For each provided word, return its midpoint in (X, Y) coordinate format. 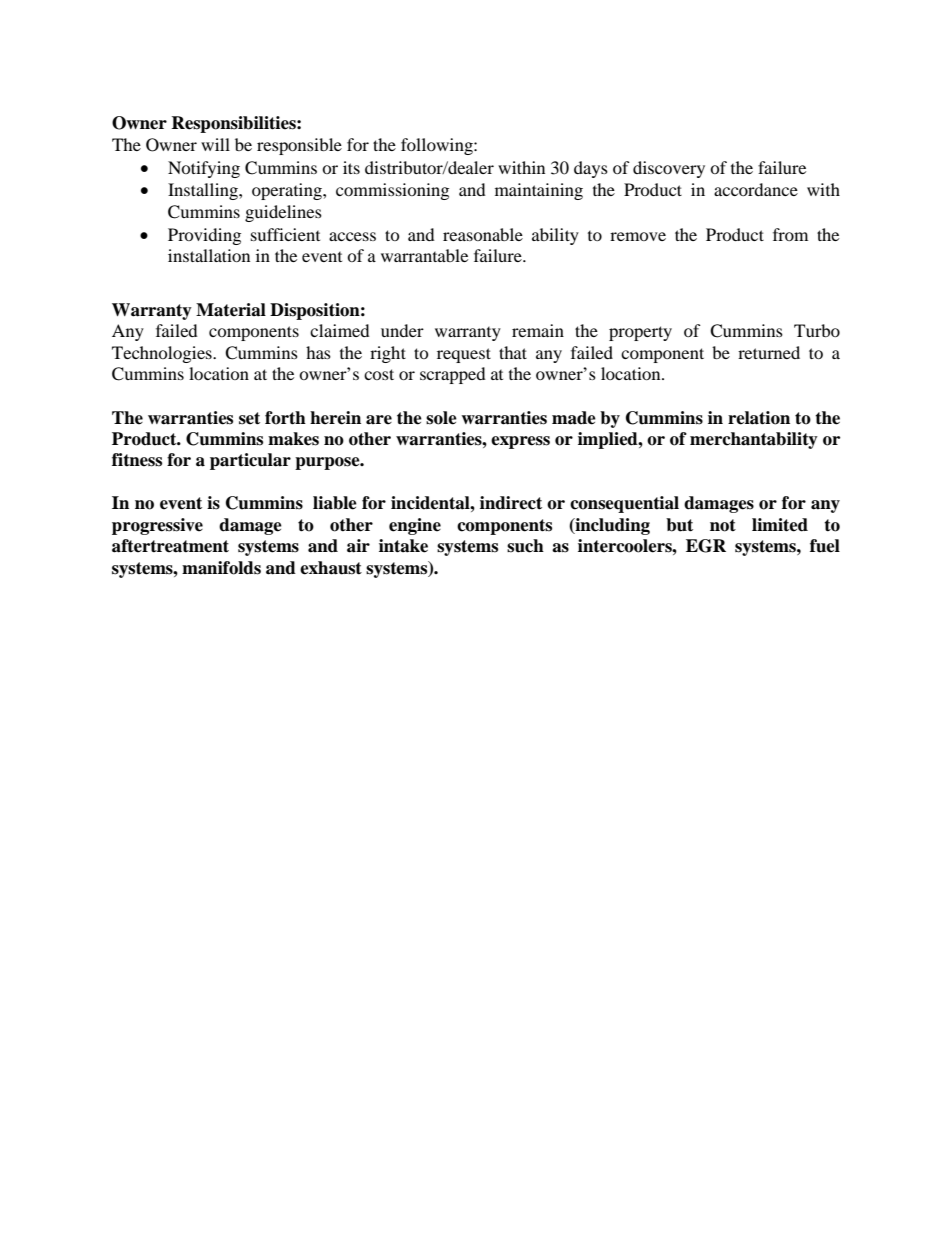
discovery (669, 169)
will (215, 144)
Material (231, 310)
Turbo (817, 330)
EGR (706, 546)
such (525, 546)
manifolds (221, 568)
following (438, 146)
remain (538, 330)
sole (441, 418)
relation (759, 418)
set (249, 418)
